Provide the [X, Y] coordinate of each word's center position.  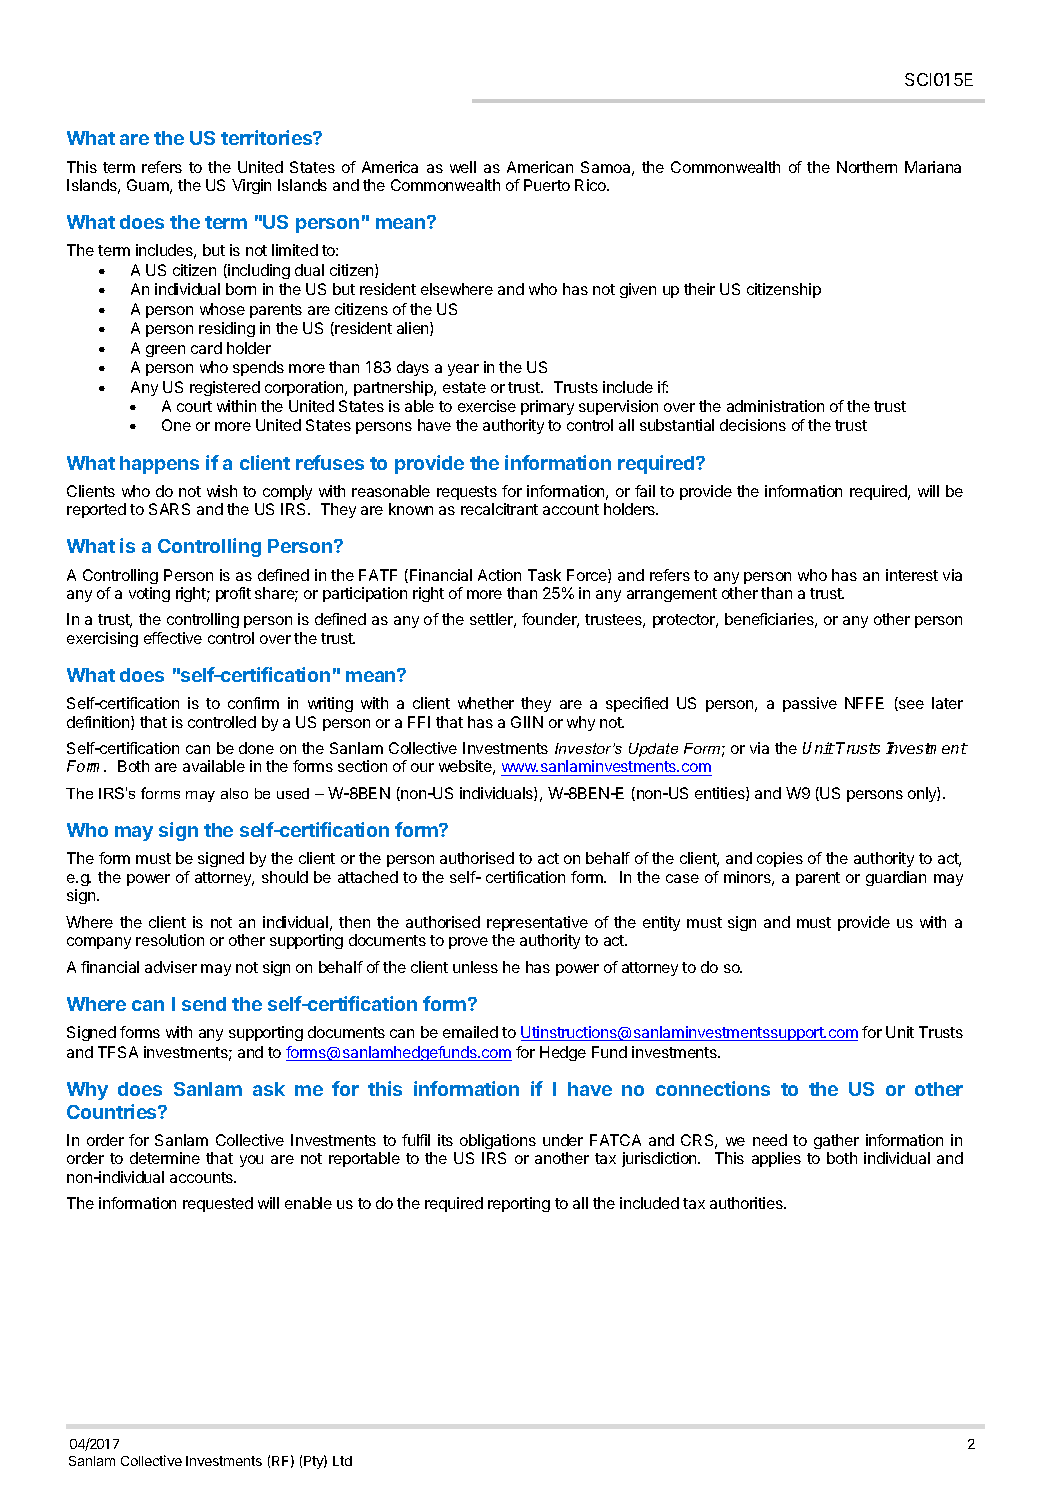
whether [486, 703]
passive [810, 704]
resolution [170, 940]
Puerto [547, 185]
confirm [253, 703]
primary [547, 407]
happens [159, 465]
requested [218, 1204]
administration [775, 406]
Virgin [251, 186]
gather [836, 1141]
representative [537, 923]
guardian [896, 878]
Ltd [342, 1461]
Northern [867, 167]
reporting [519, 1204]
